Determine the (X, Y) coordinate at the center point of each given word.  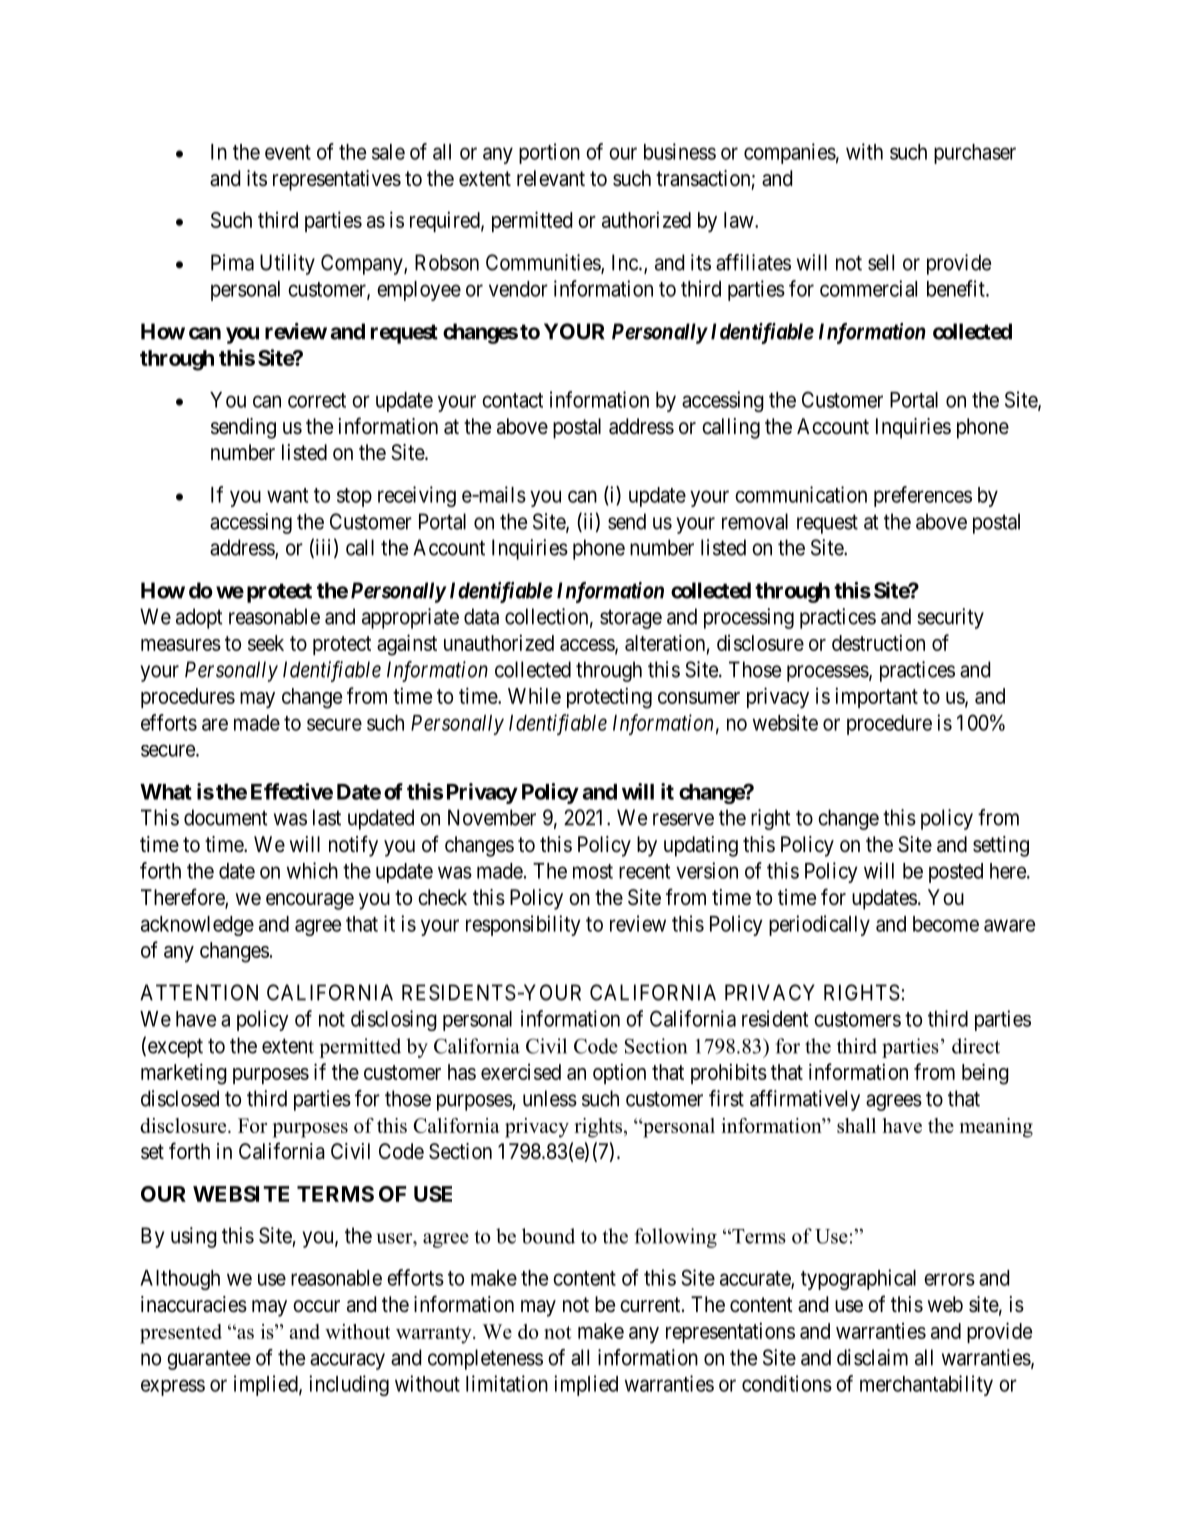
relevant (551, 178)
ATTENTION (199, 992)
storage (631, 619)
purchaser (975, 154)
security (950, 618)
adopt (199, 618)
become (946, 924)
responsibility (523, 925)
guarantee (209, 1360)
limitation (507, 1383)
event (288, 152)
